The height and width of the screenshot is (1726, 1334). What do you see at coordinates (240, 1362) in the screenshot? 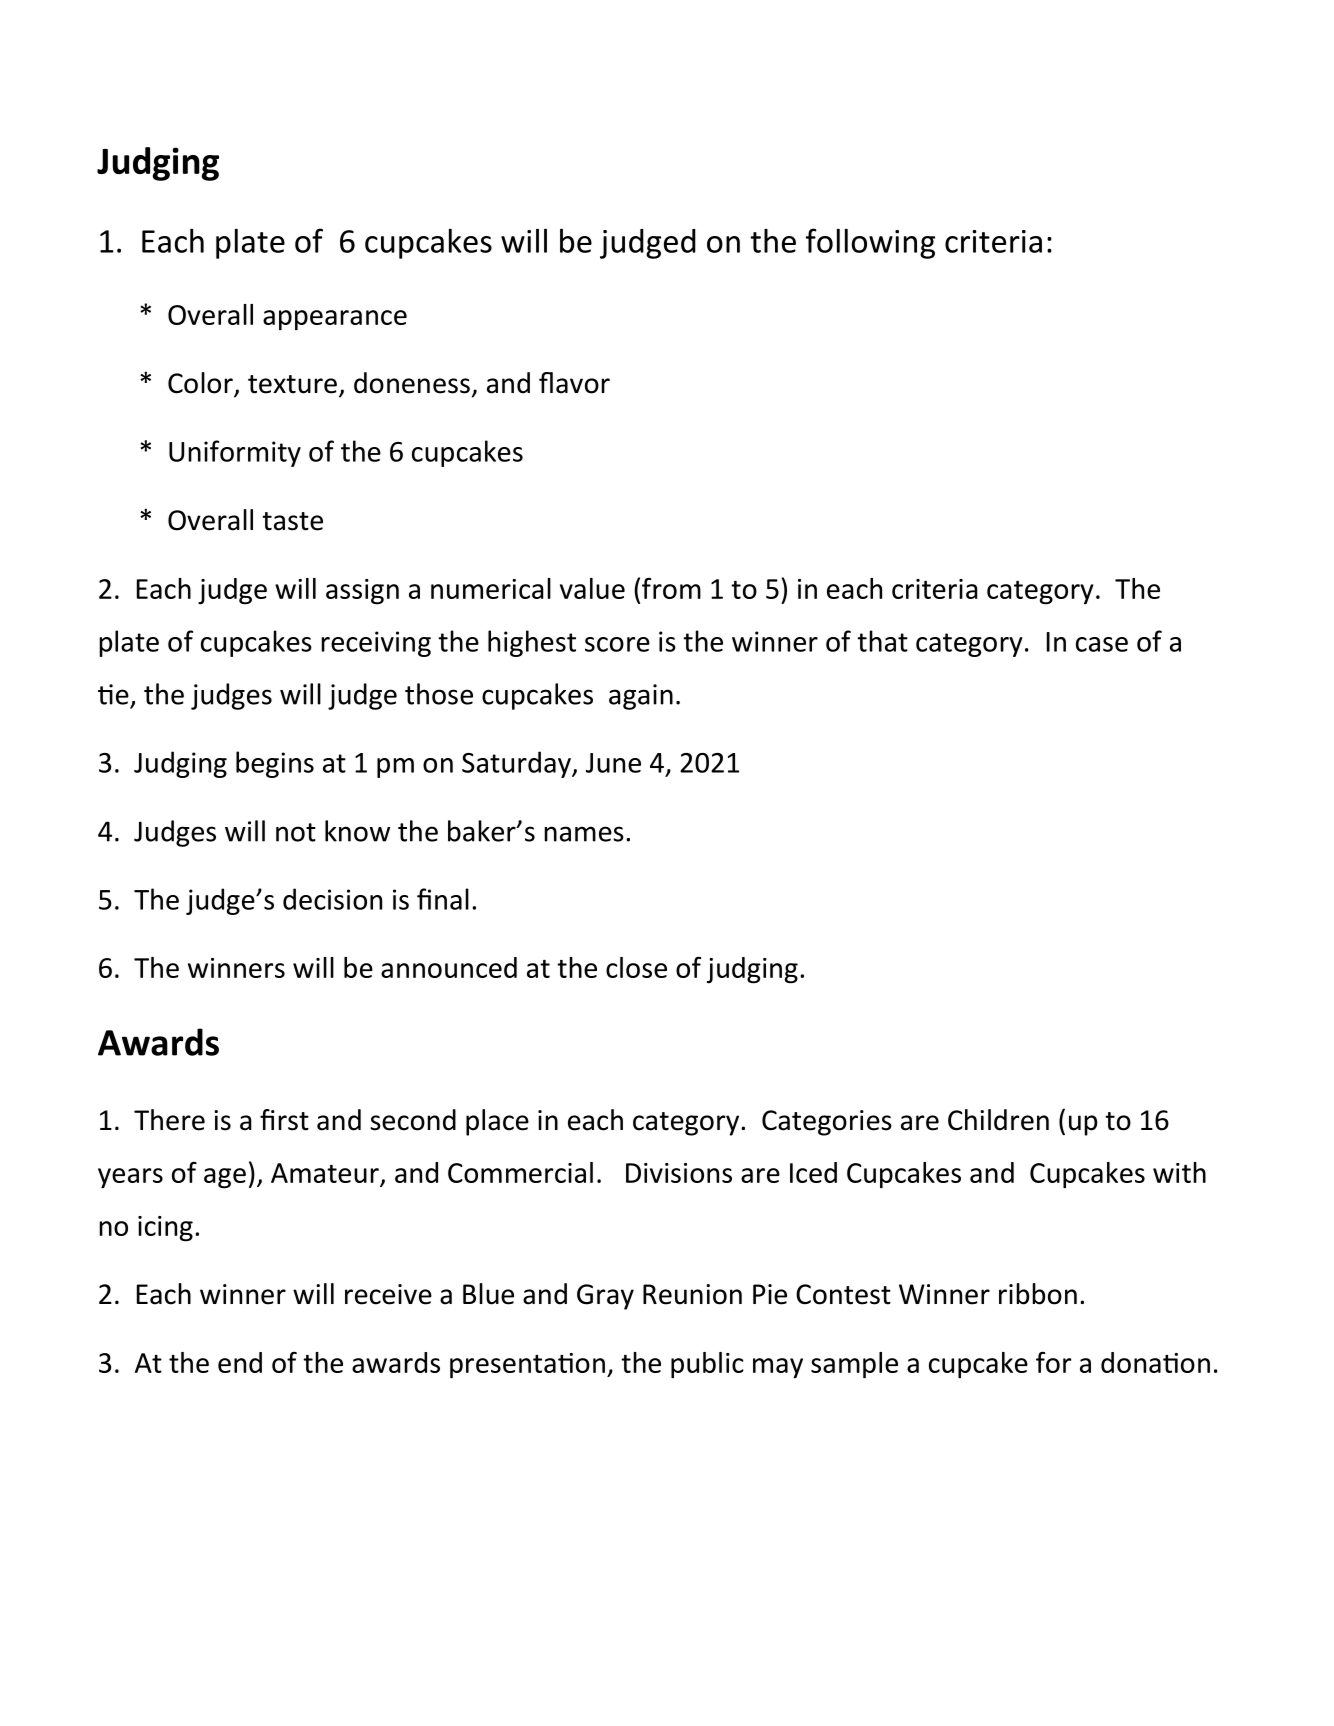
I see `end` at bounding box center [240, 1362].
